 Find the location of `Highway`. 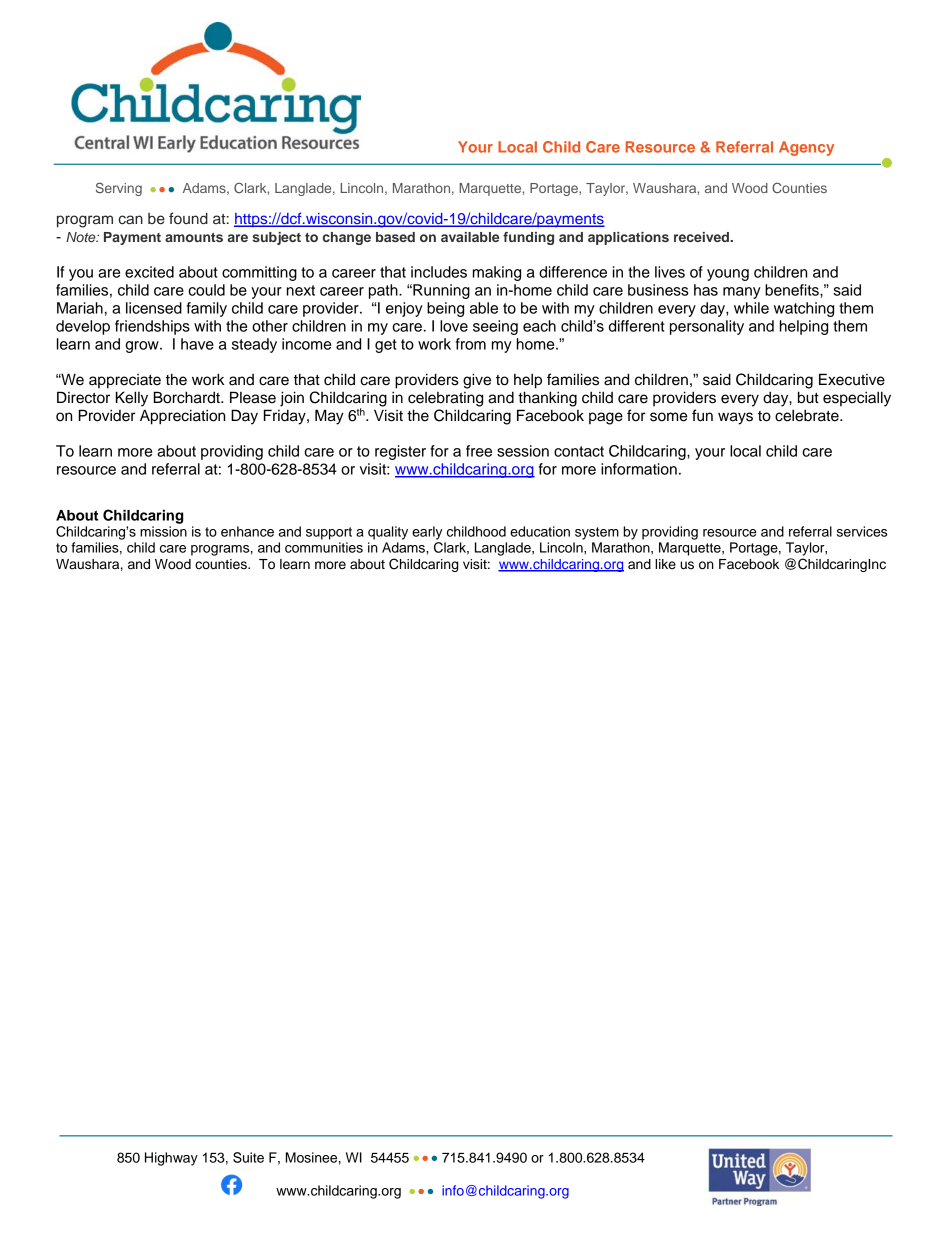

Highway is located at coordinates (171, 1159).
